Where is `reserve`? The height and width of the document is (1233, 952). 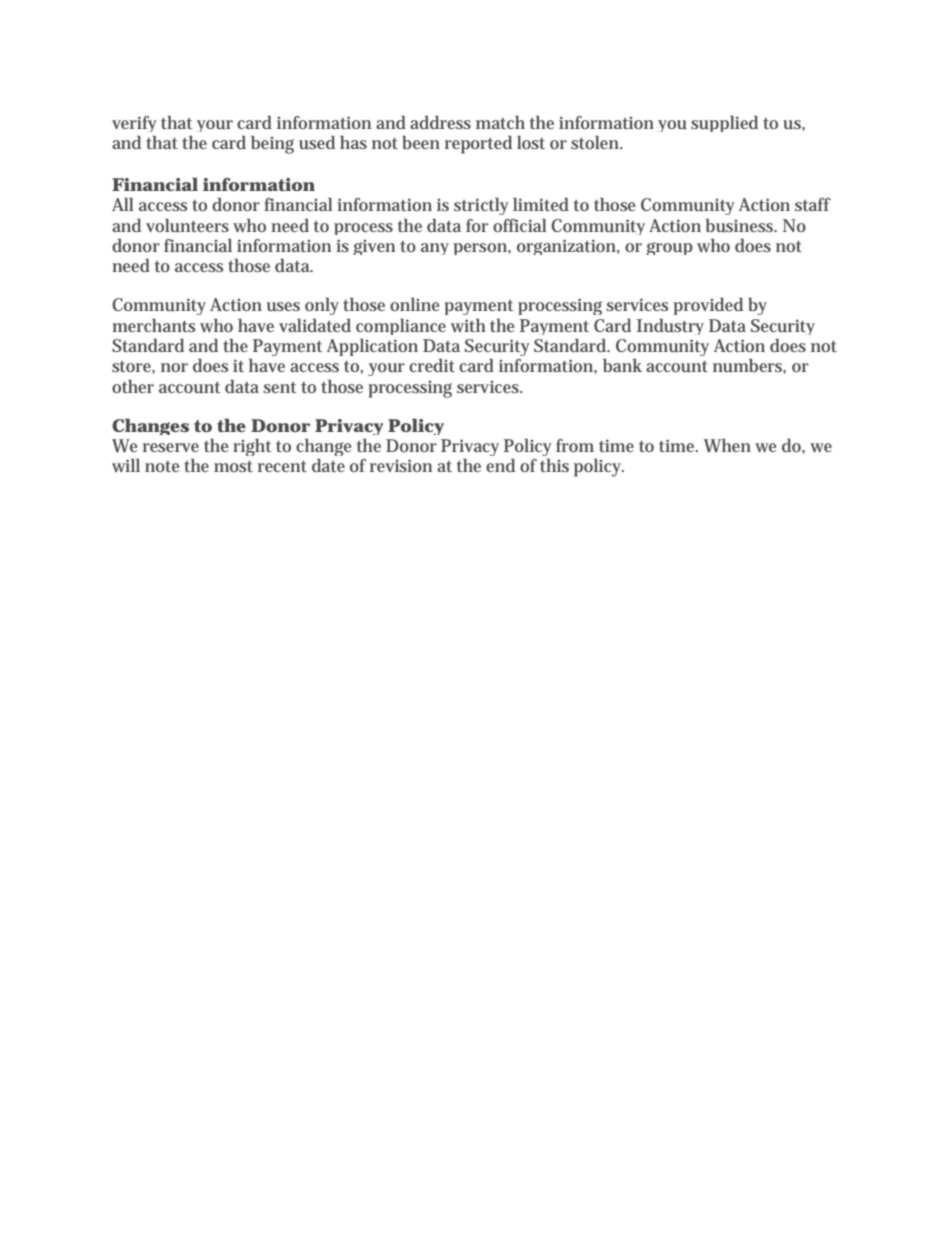 reserve is located at coordinates (171, 447).
